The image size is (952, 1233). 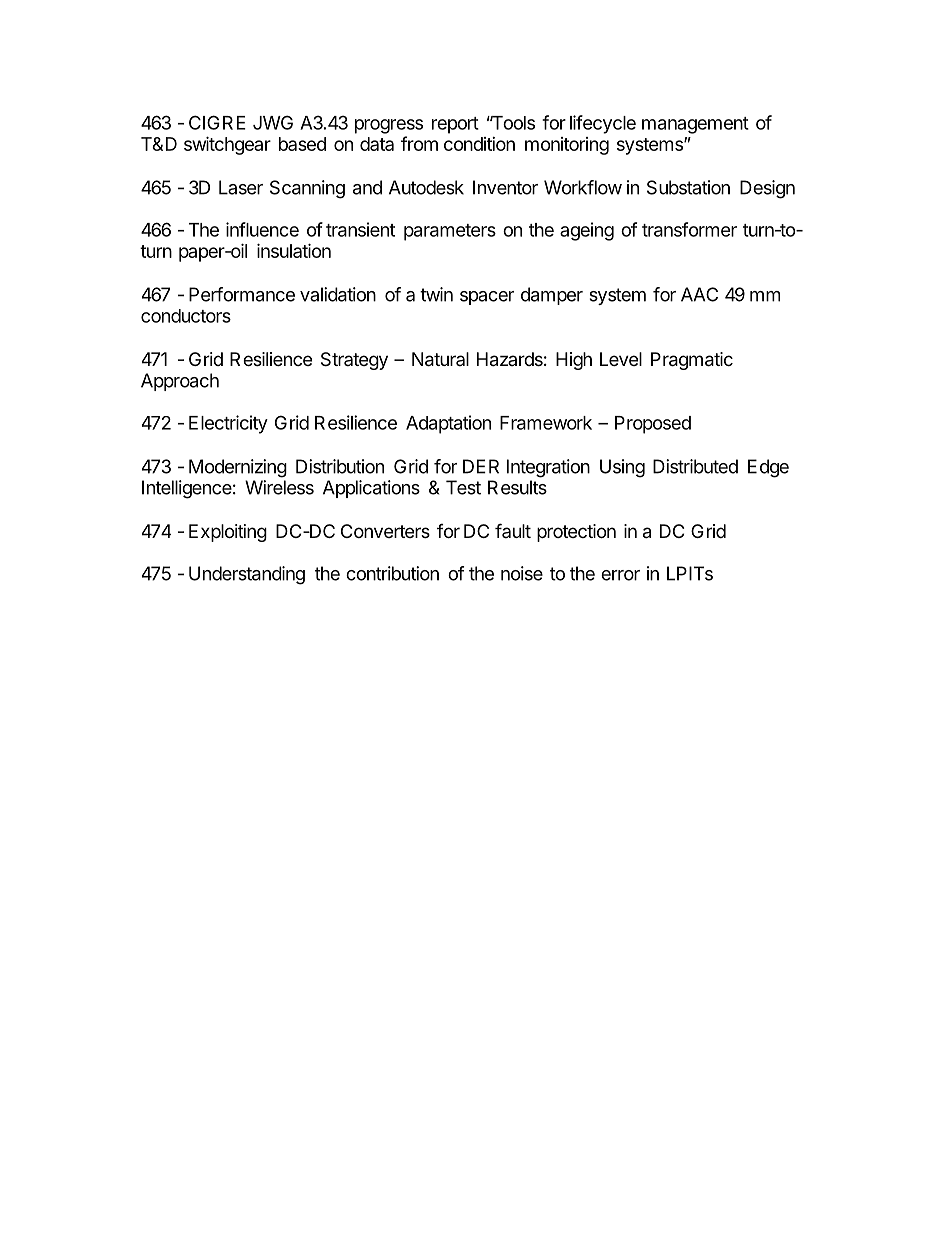 I want to click on Understanding, so click(x=247, y=575).
